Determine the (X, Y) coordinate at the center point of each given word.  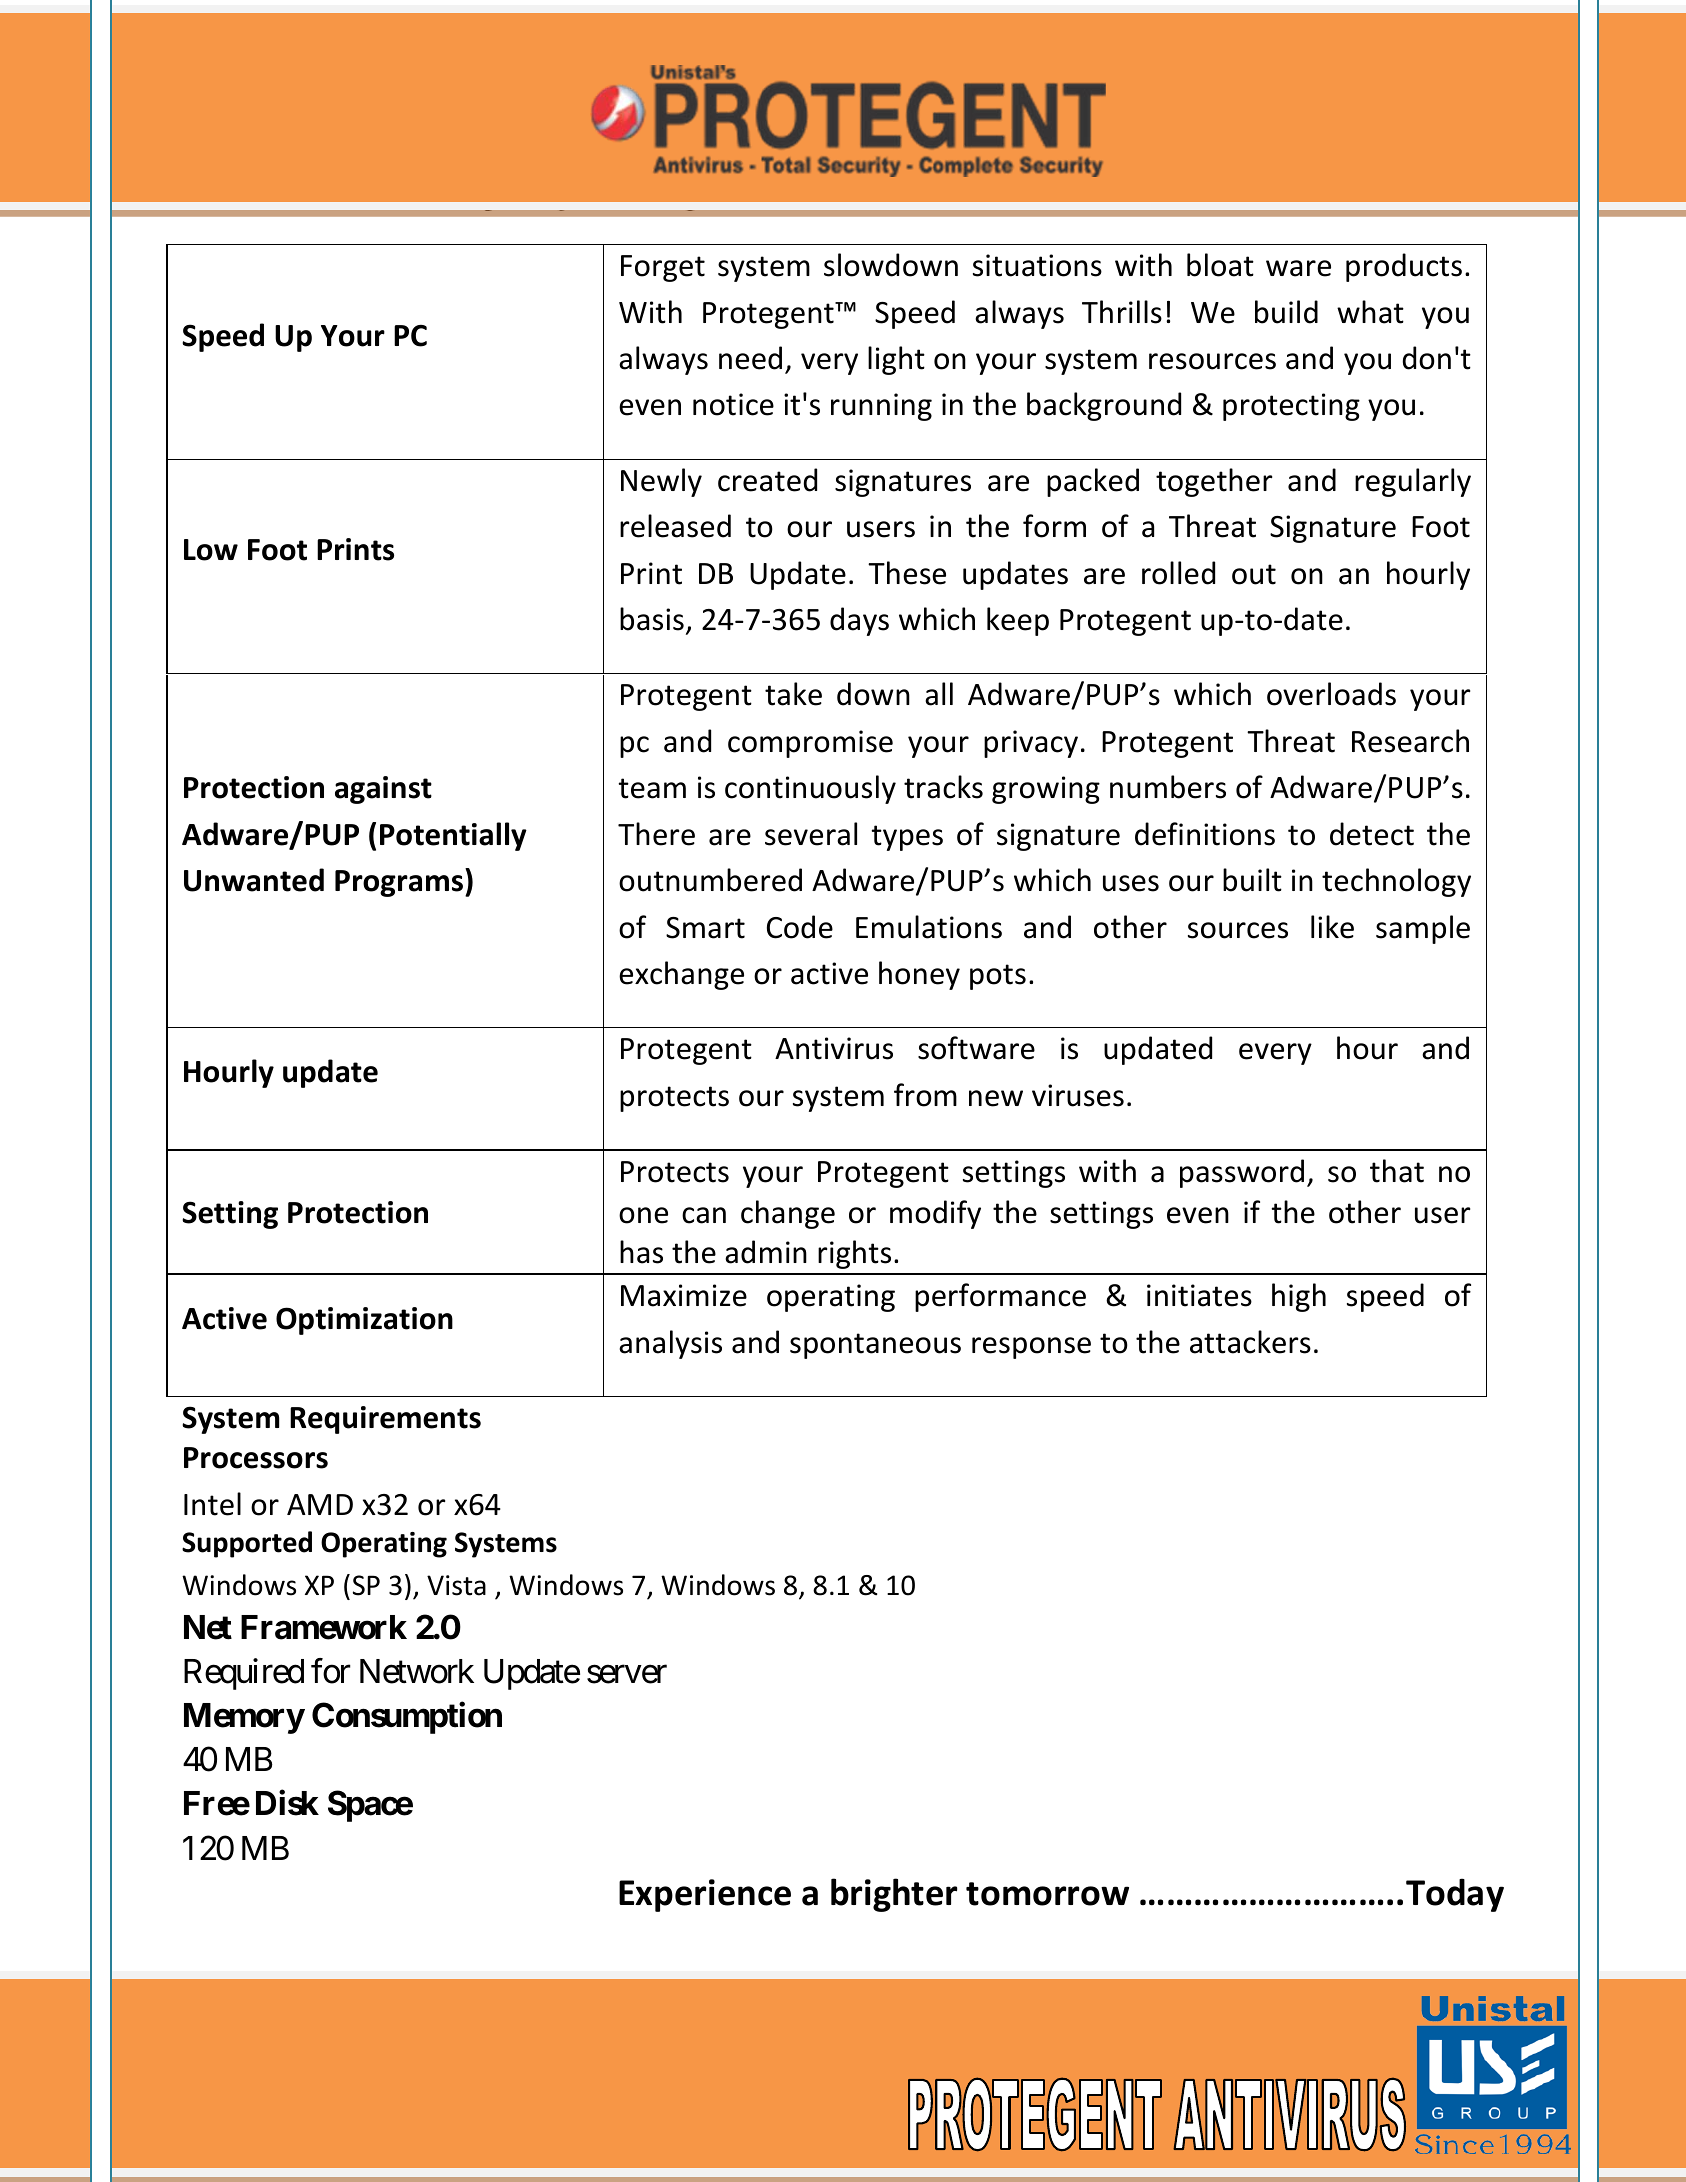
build (1286, 312)
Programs (400, 882)
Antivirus (834, 1048)
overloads (1331, 694)
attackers (1250, 1342)
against (383, 790)
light (896, 360)
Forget (663, 268)
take (793, 694)
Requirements (385, 1420)
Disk (287, 1803)
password (1242, 1173)
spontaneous (875, 1346)
